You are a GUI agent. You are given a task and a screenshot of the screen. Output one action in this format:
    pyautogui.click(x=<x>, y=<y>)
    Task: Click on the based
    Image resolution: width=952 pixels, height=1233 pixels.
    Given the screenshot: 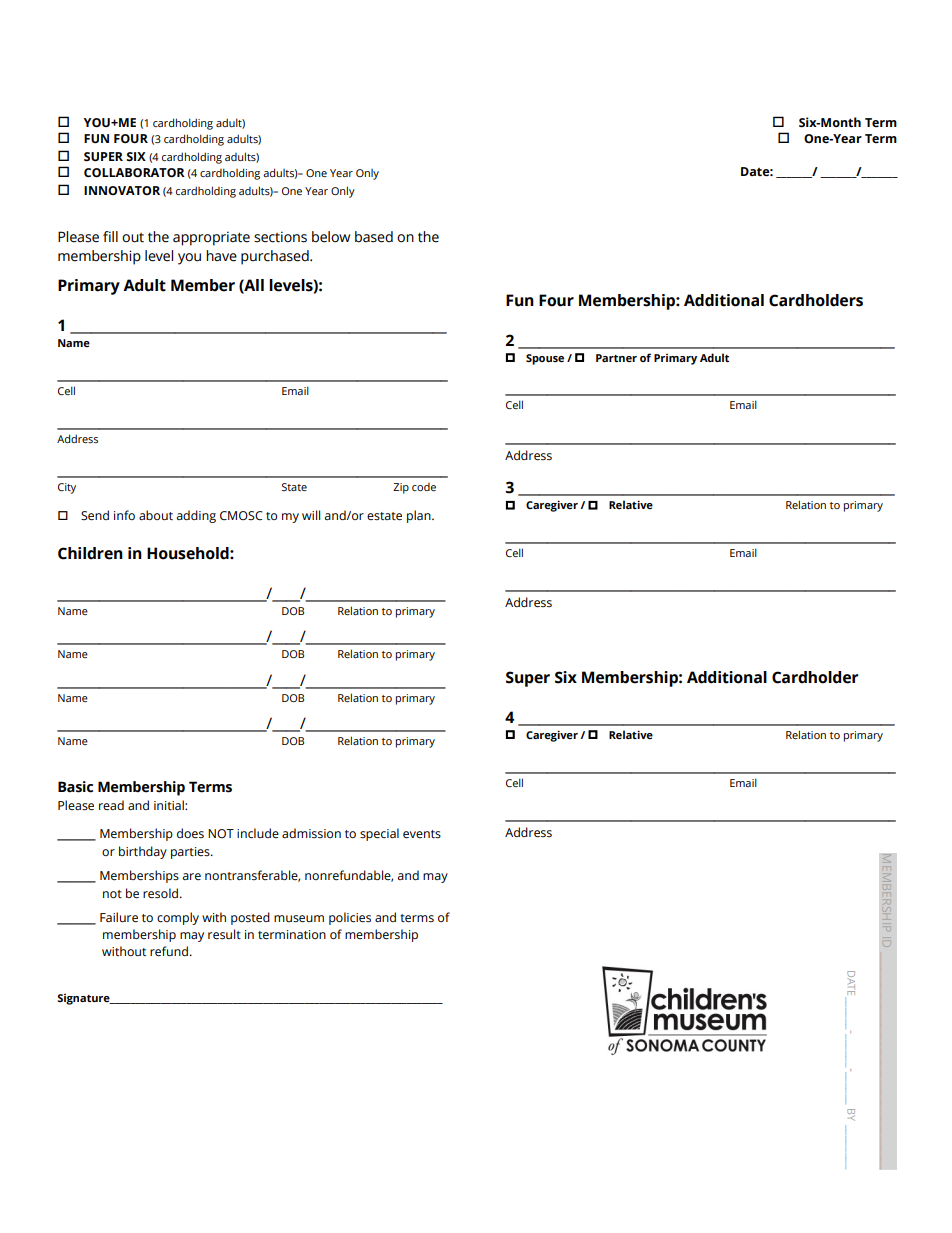 What is the action you would take?
    pyautogui.click(x=374, y=237)
